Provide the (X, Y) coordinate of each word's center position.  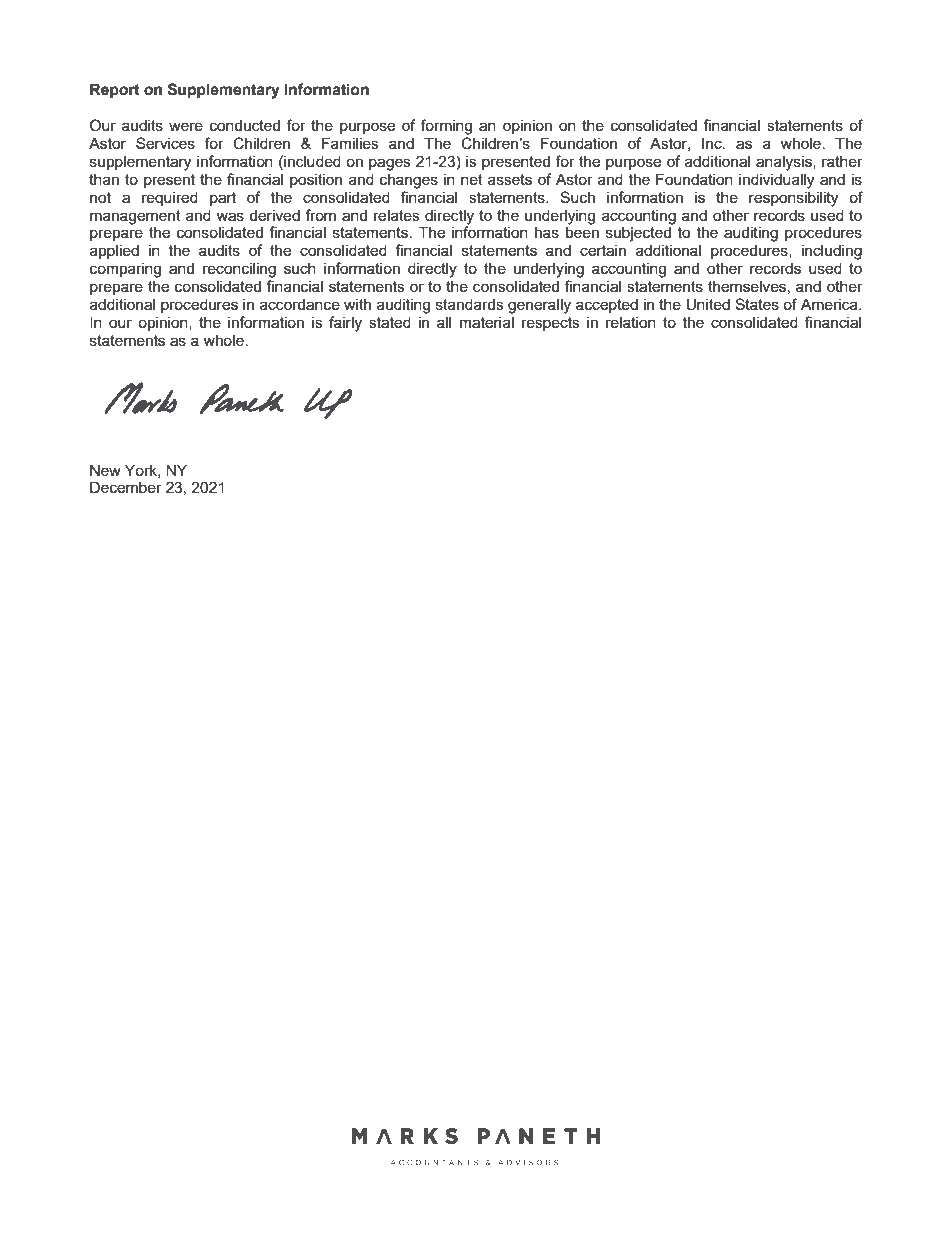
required (170, 198)
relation (631, 322)
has (547, 232)
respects (551, 324)
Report (115, 91)
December (126, 487)
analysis (785, 163)
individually (776, 181)
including (832, 252)
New (105, 470)
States (757, 304)
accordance (300, 304)
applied (114, 251)
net (472, 179)
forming (446, 127)
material (487, 322)
